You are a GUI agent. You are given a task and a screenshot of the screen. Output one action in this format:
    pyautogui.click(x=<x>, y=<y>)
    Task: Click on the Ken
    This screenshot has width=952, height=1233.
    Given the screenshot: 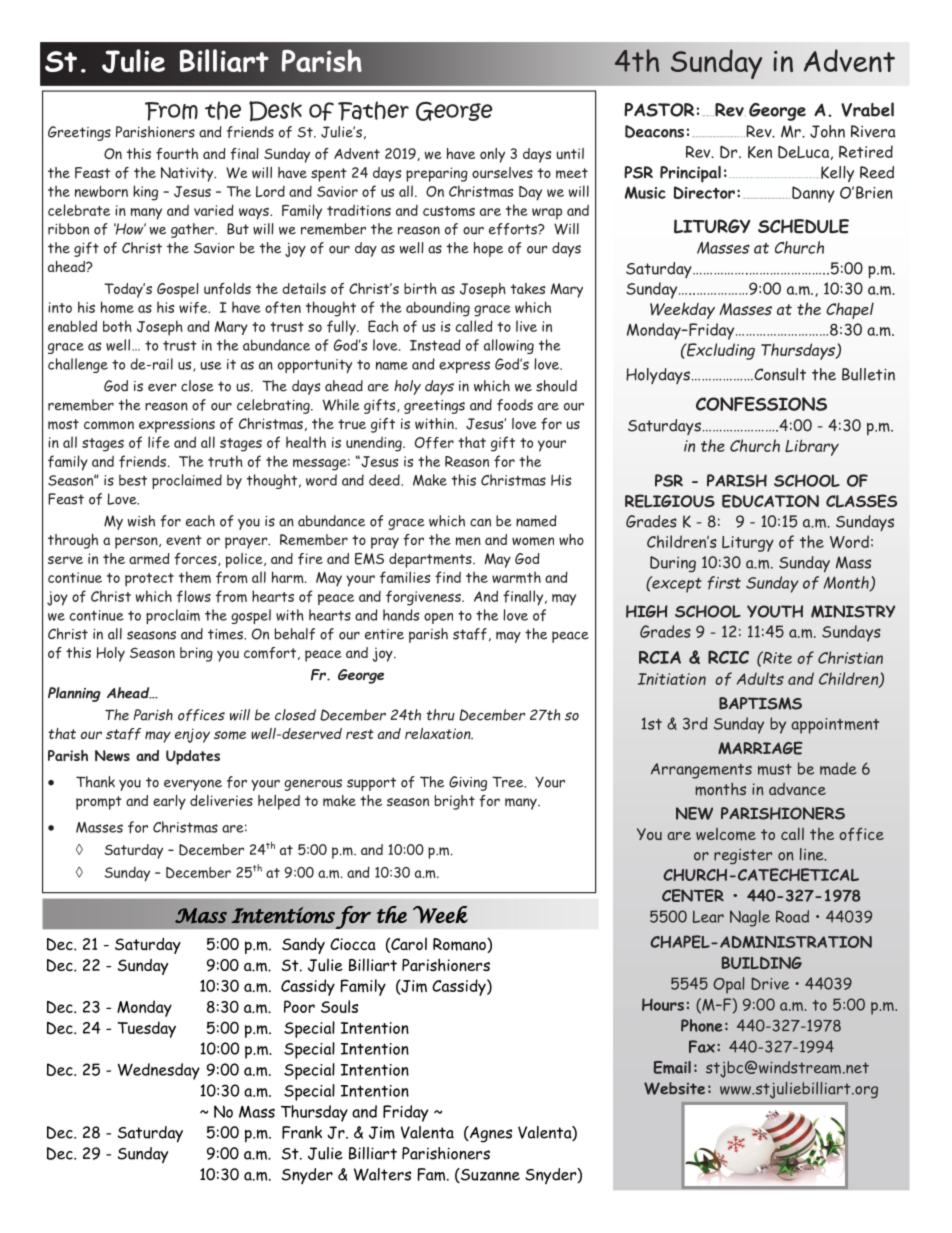 What is the action you would take?
    pyautogui.click(x=760, y=152)
